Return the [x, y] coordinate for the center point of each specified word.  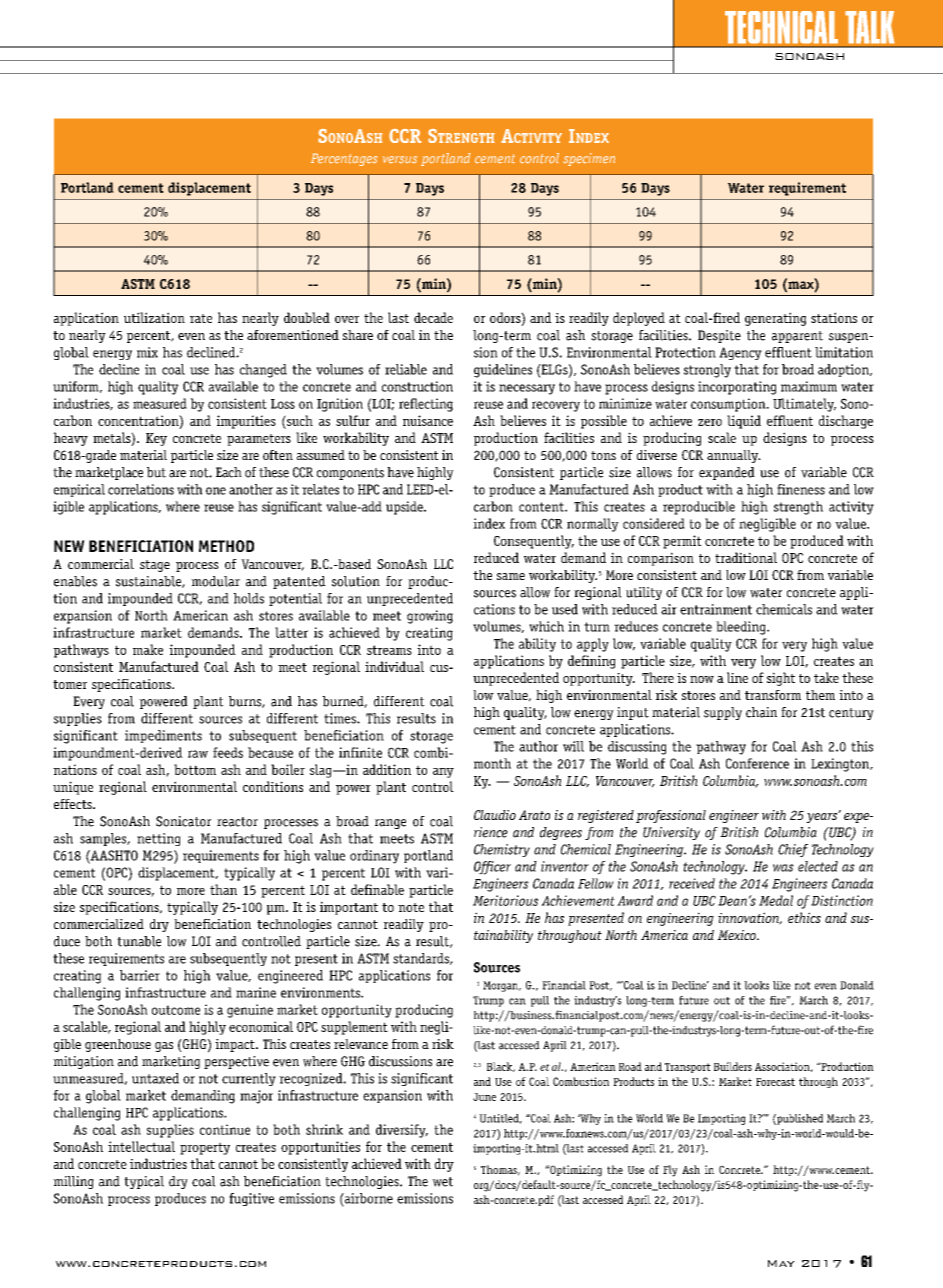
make [148, 649]
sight [781, 679]
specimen [589, 159]
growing [430, 617]
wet [442, 1182]
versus [400, 160]
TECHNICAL [781, 27]
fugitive [251, 1199]
